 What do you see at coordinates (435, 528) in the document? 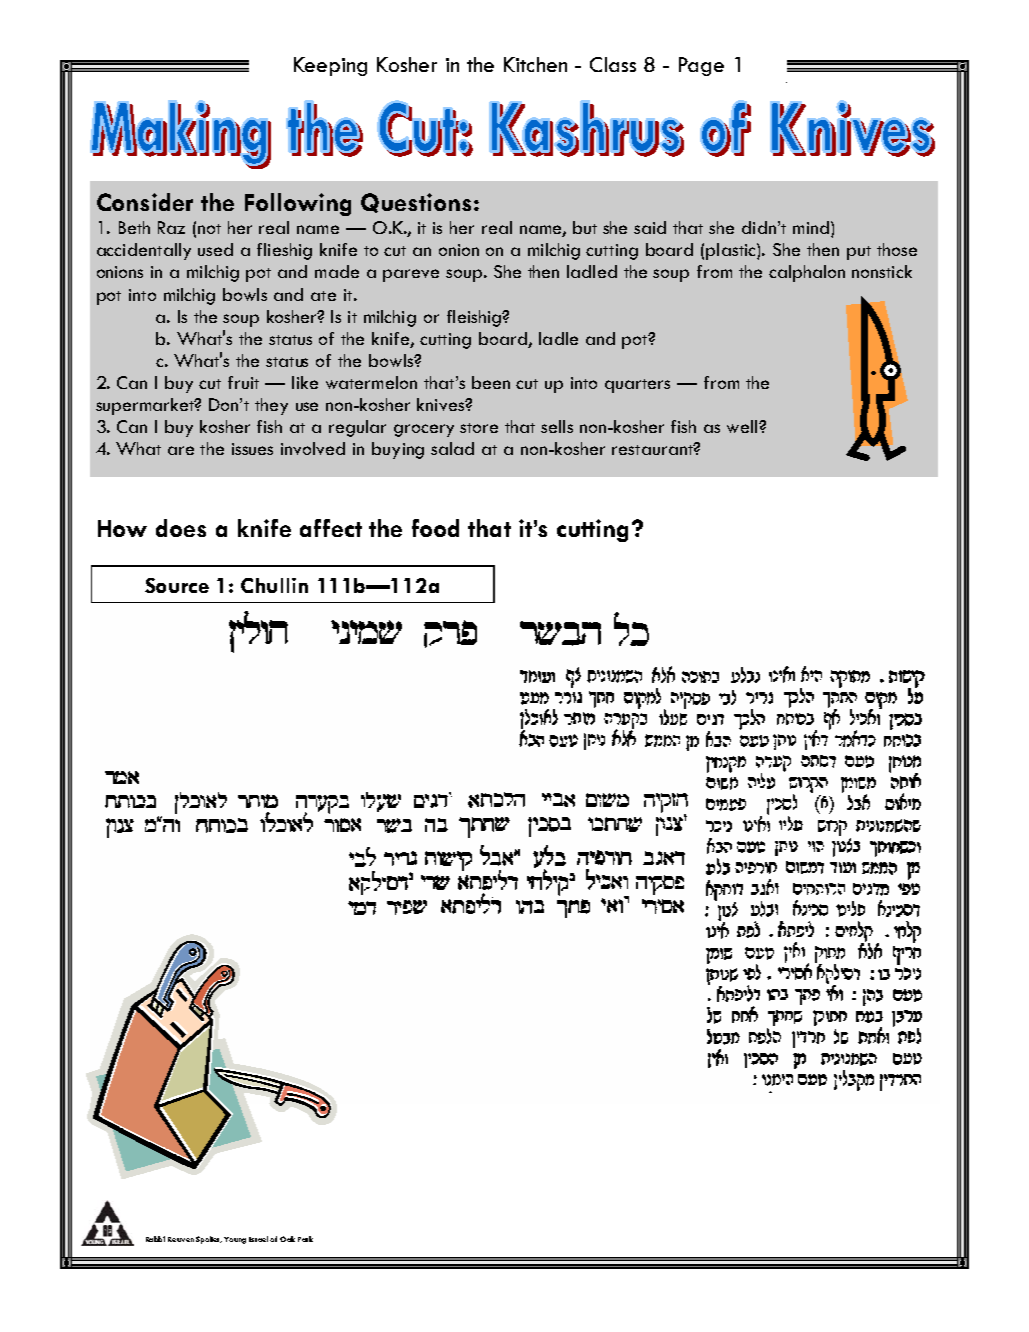
I see `food` at bounding box center [435, 528].
